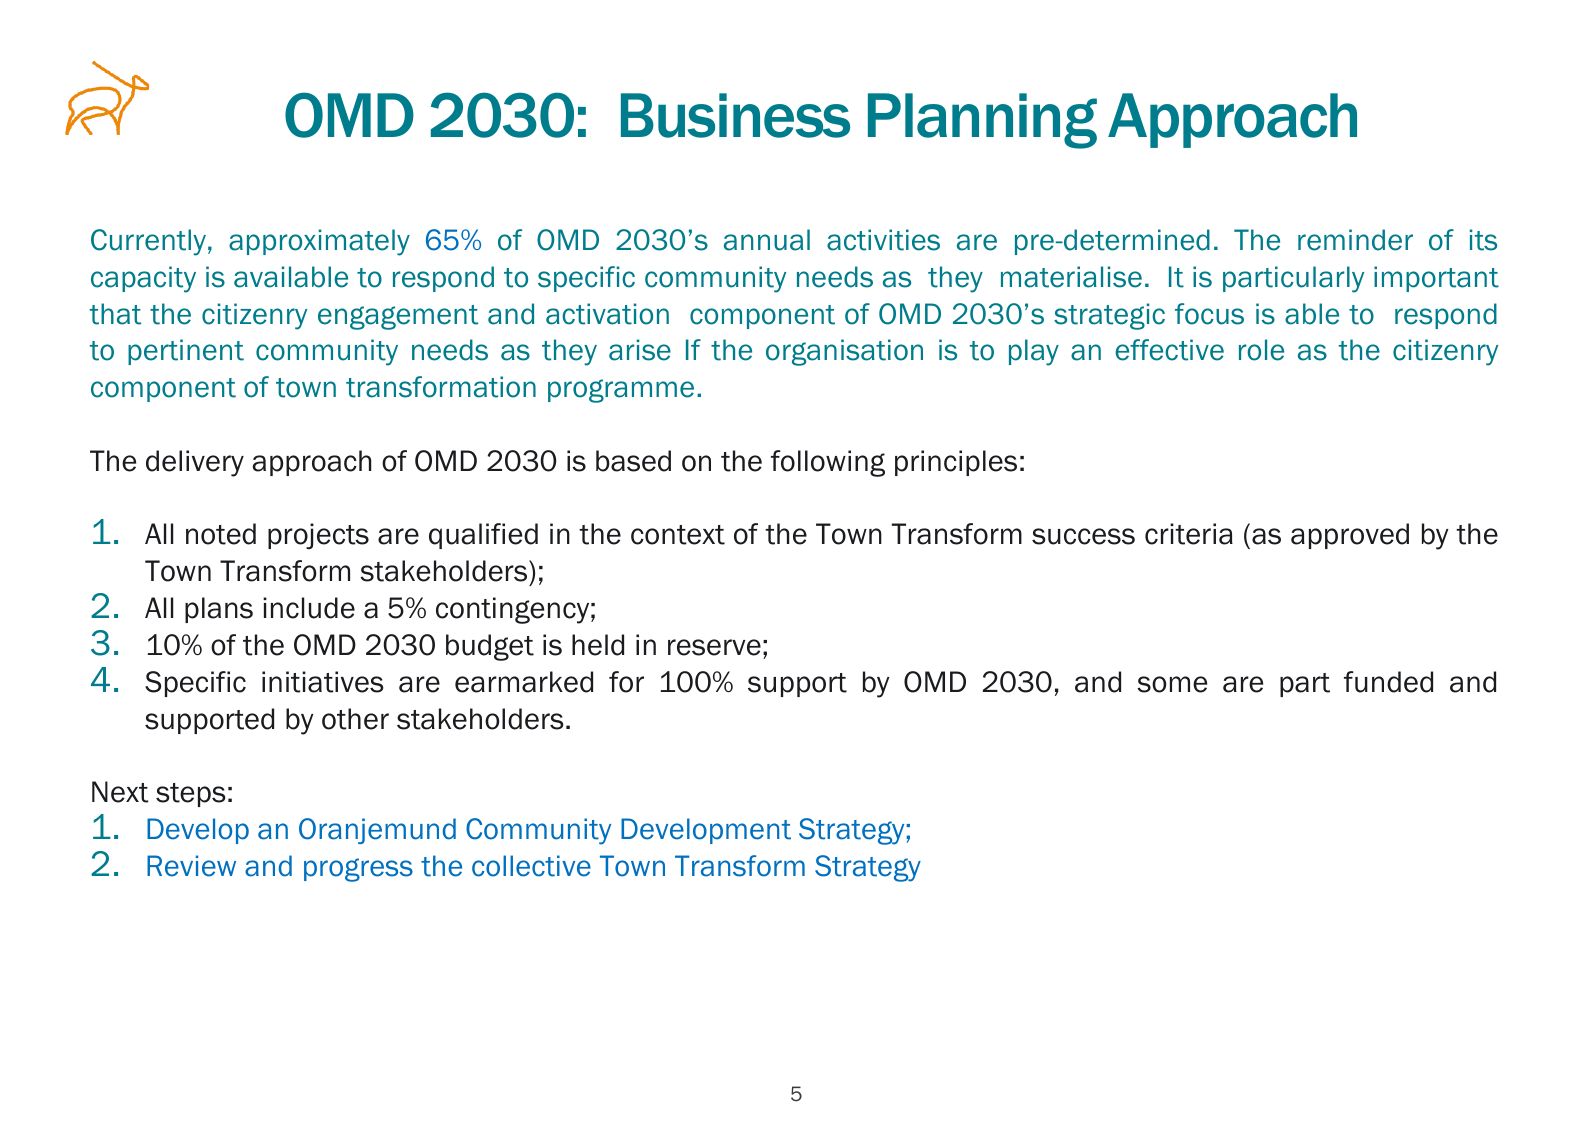 The width and height of the image is (1593, 1130). Describe the element at coordinates (319, 242) in the image. I see `approximately` at that location.
